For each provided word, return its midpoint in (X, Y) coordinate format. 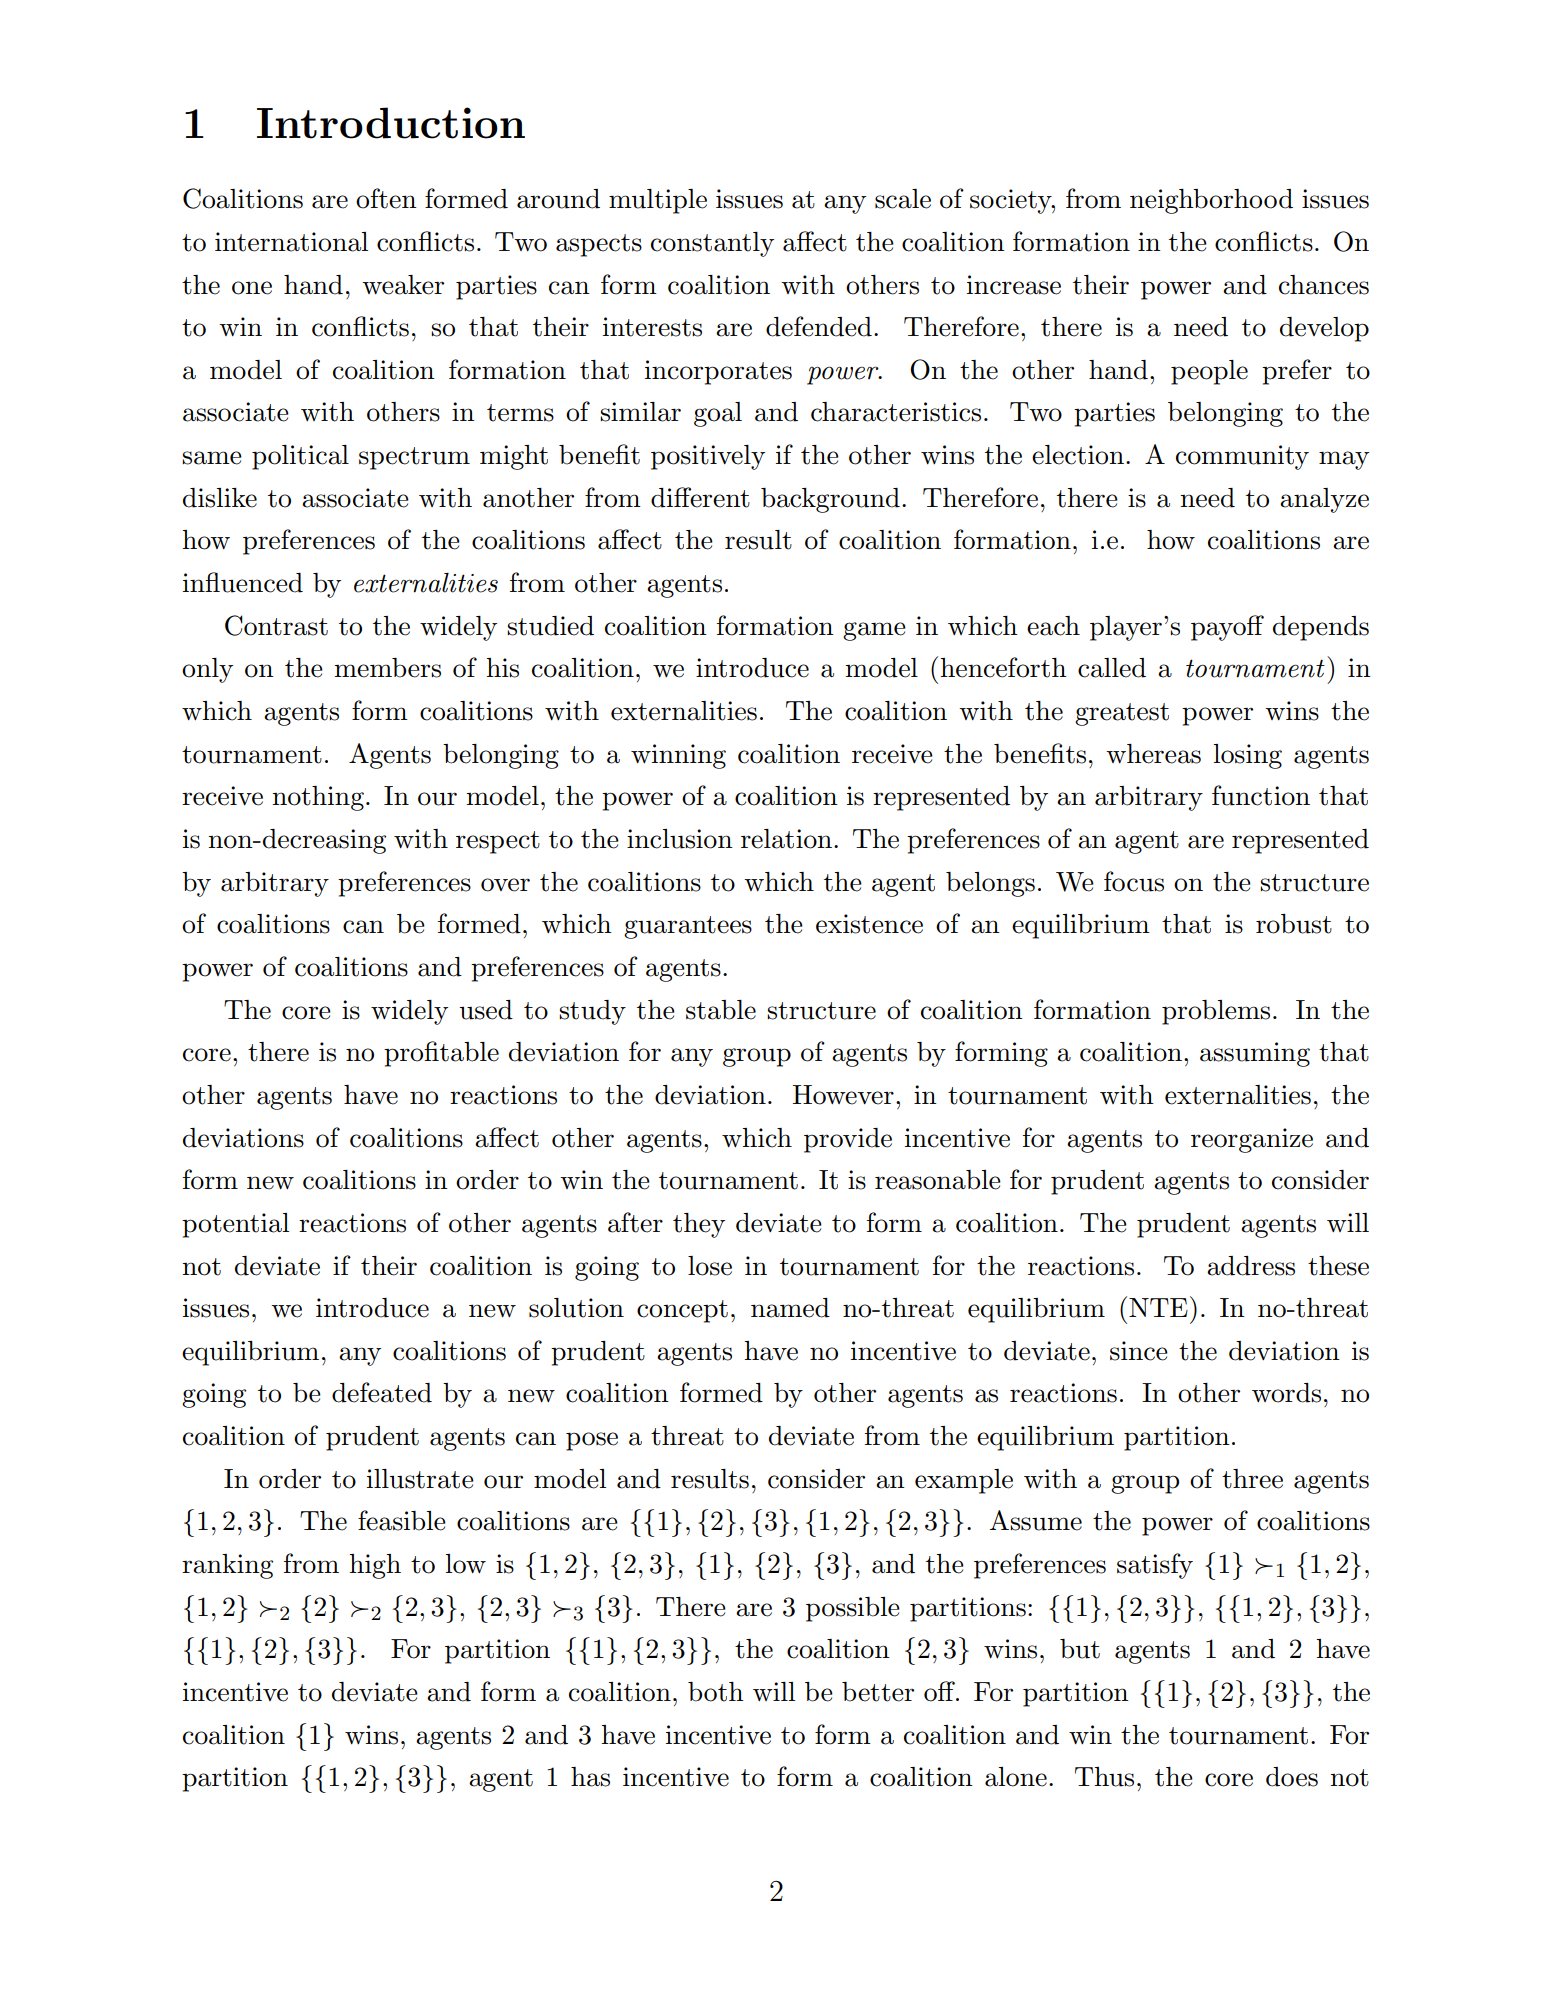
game (874, 631)
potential (235, 1225)
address (1251, 1266)
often (386, 198)
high (375, 1566)
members (387, 668)
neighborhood (1211, 201)
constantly (712, 244)
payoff (1227, 628)
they (699, 1225)
